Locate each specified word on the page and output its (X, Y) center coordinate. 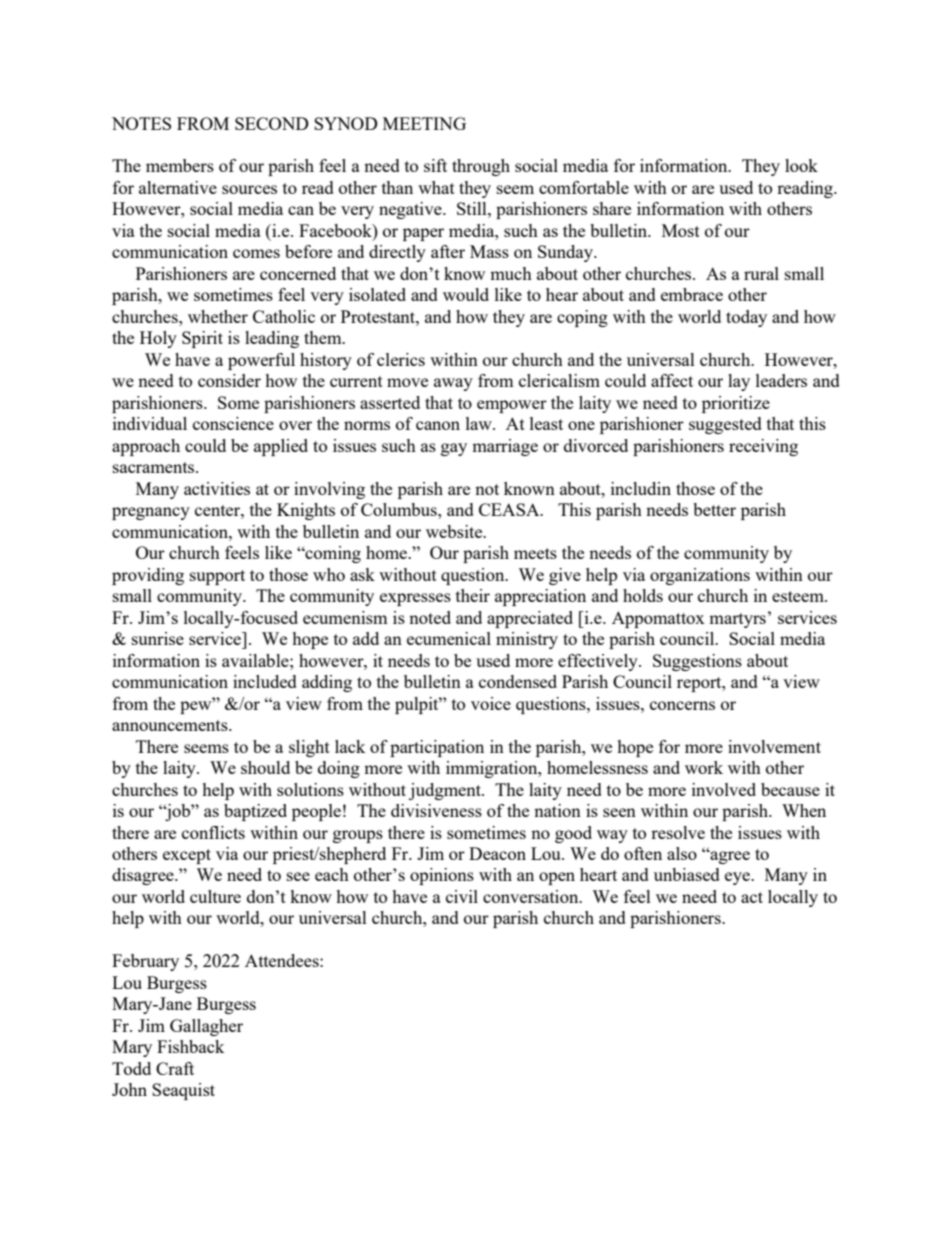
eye (738, 878)
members (180, 165)
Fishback (191, 1046)
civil (462, 896)
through (481, 167)
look (801, 165)
